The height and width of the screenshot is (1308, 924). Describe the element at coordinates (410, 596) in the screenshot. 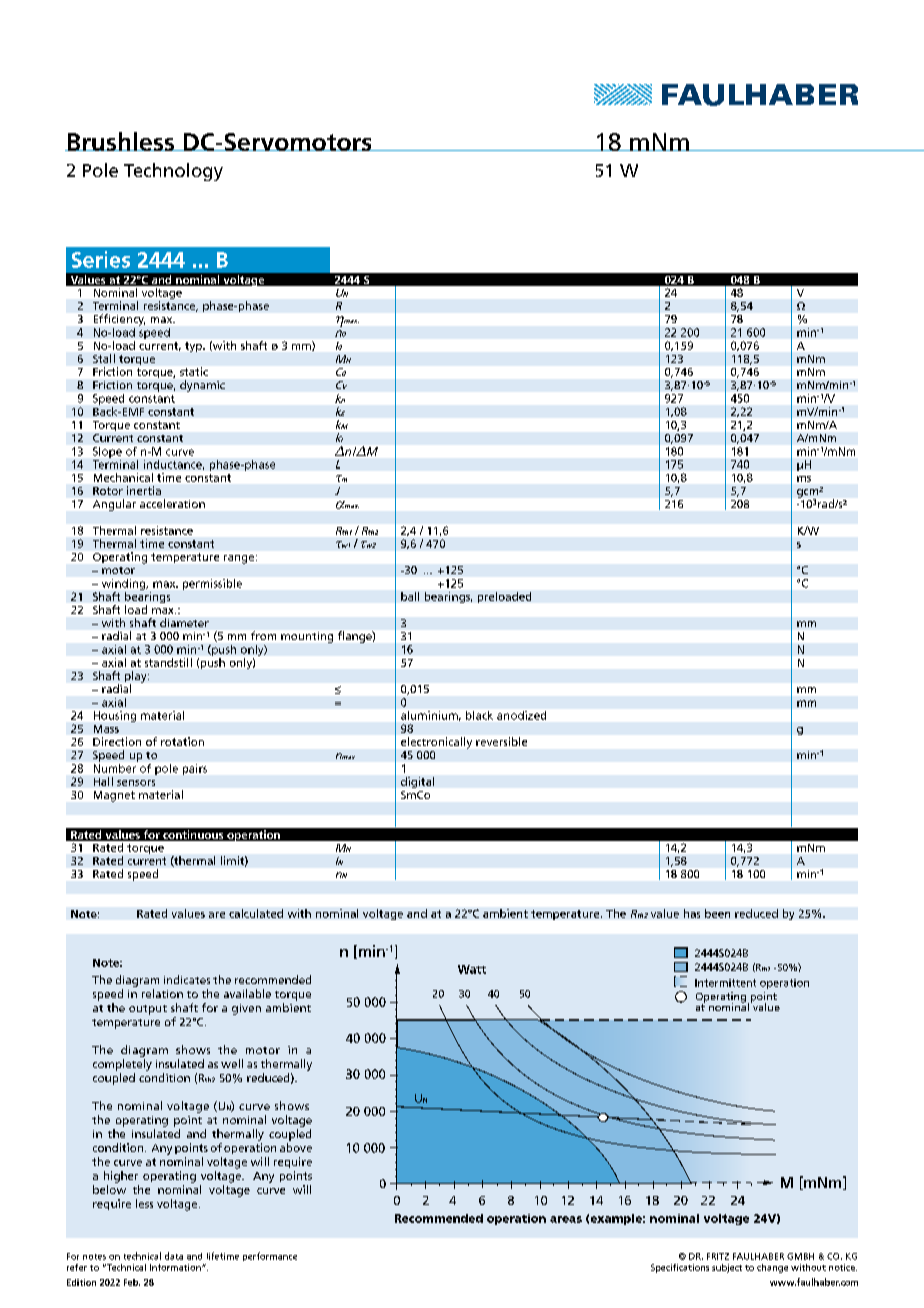

I see `ball` at that location.
